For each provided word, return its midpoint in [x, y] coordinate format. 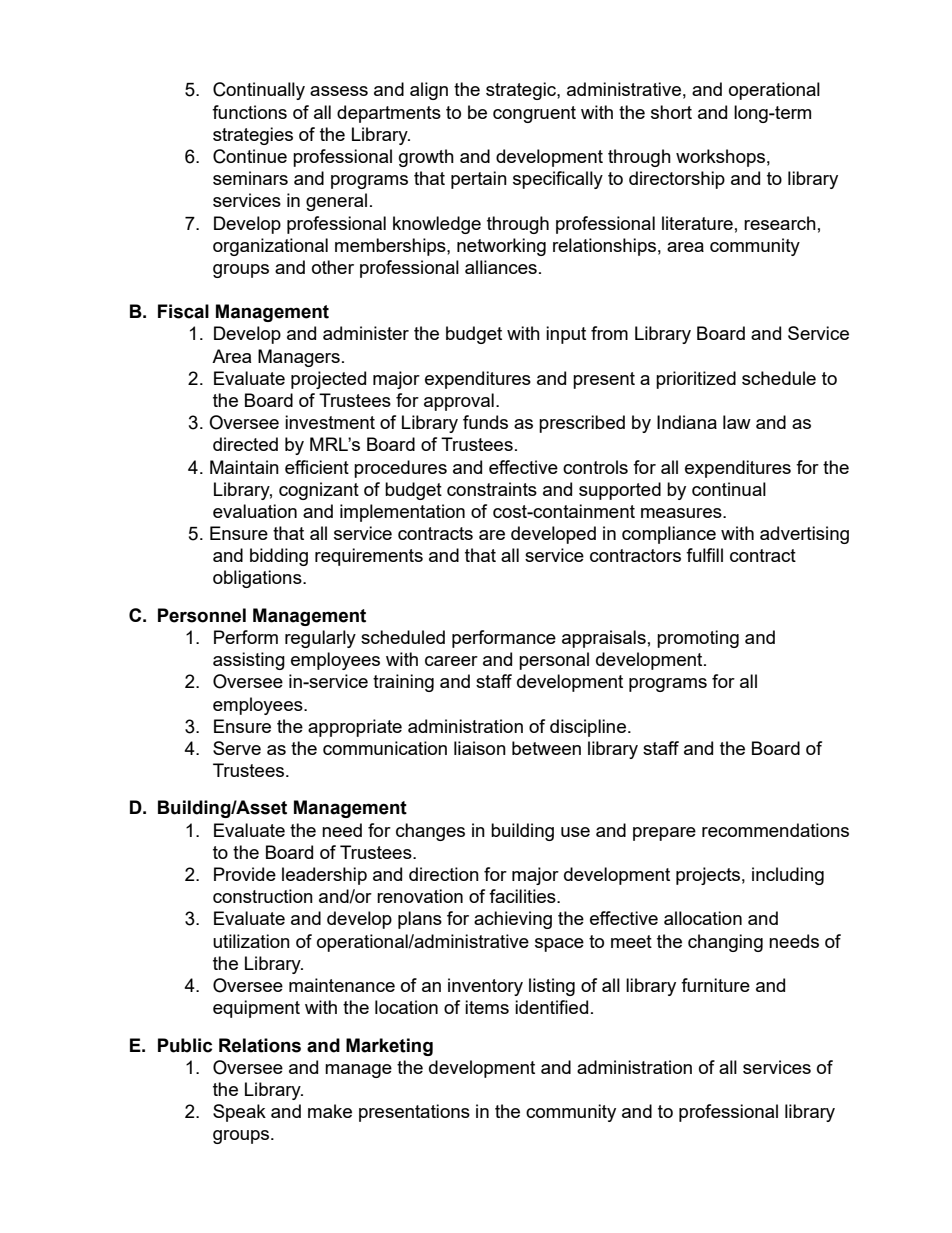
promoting [698, 639]
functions [249, 112]
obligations [258, 579]
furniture [715, 985]
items [487, 1007]
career [451, 661]
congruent [534, 114]
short [671, 112]
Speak [239, 1113]
